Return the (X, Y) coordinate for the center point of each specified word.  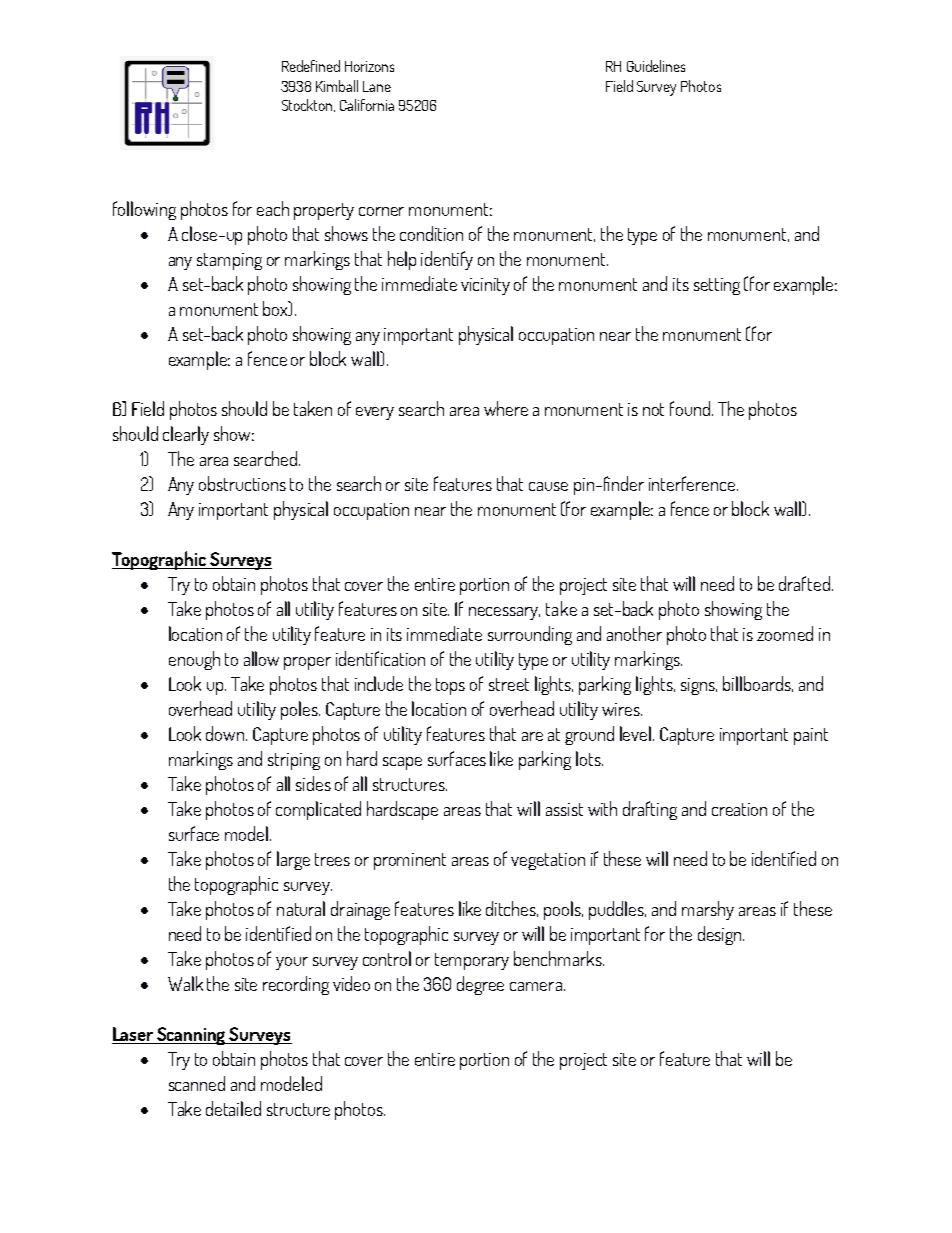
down (226, 733)
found (691, 408)
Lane (377, 86)
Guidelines (656, 66)
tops (450, 686)
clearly (186, 435)
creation (739, 809)
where (506, 408)
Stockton (308, 105)
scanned (197, 1083)
